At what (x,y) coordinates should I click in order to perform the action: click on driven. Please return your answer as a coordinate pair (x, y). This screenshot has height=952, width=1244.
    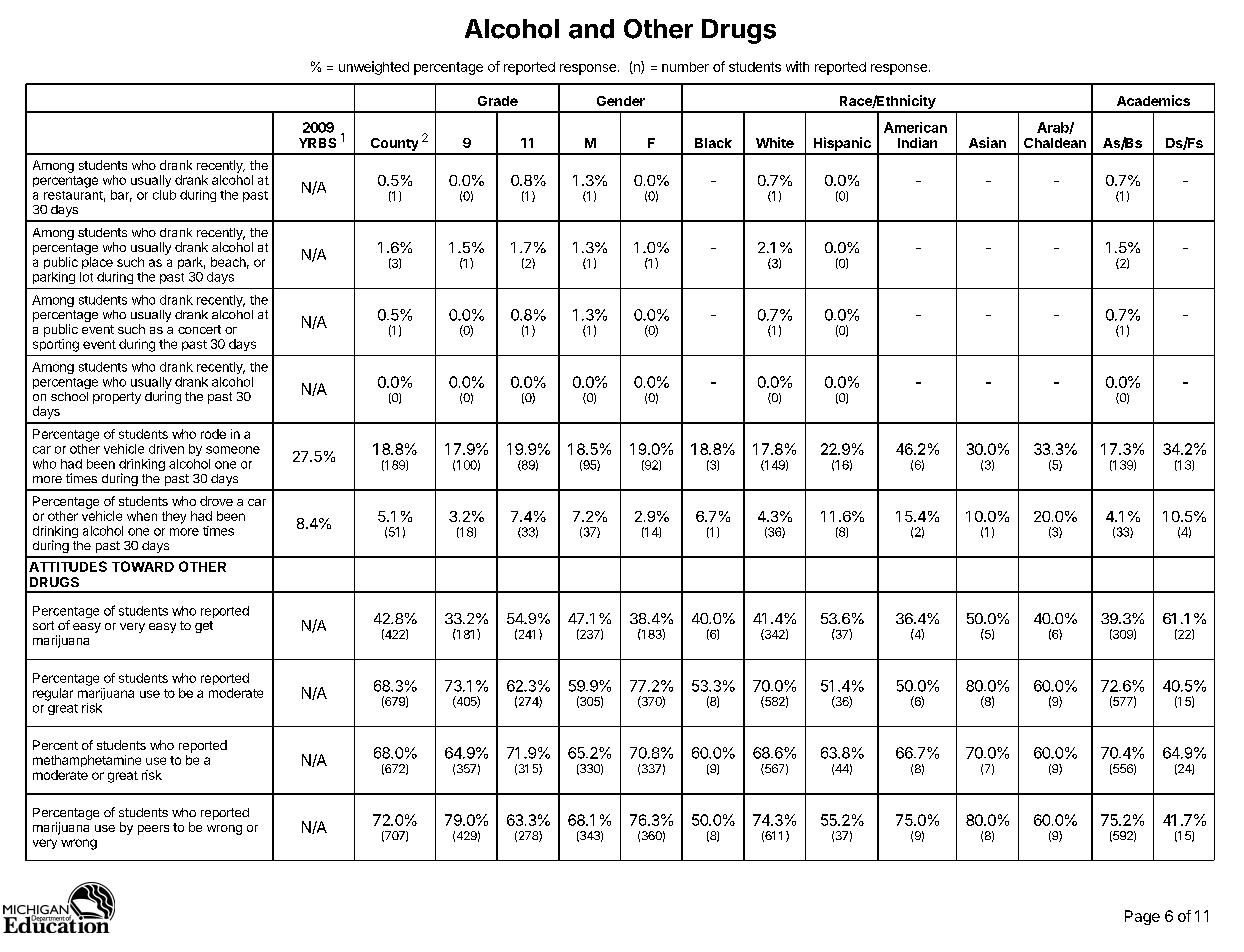
    Looking at the image, I should click on (166, 449).
